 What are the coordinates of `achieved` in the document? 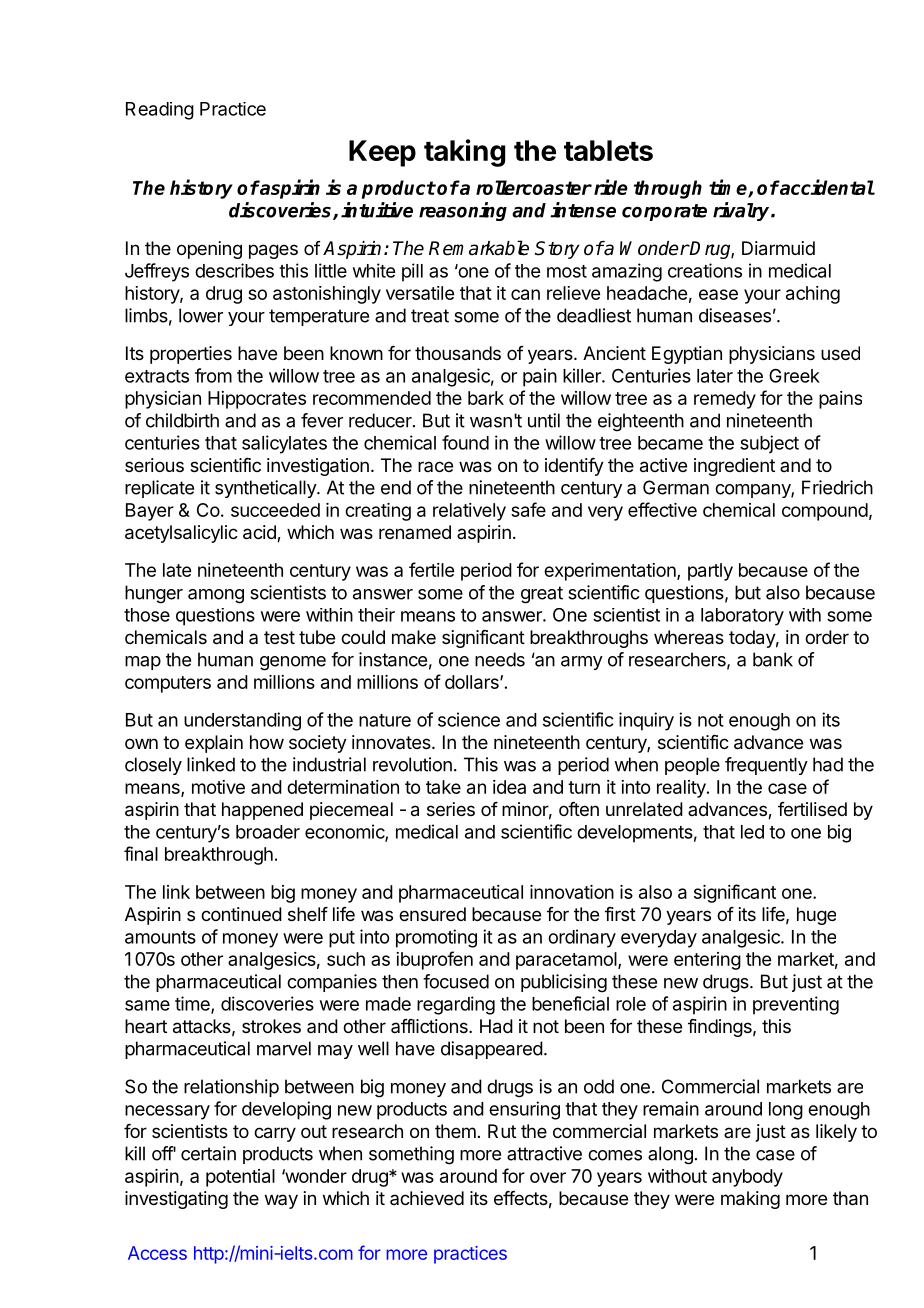 It's located at (427, 1198).
